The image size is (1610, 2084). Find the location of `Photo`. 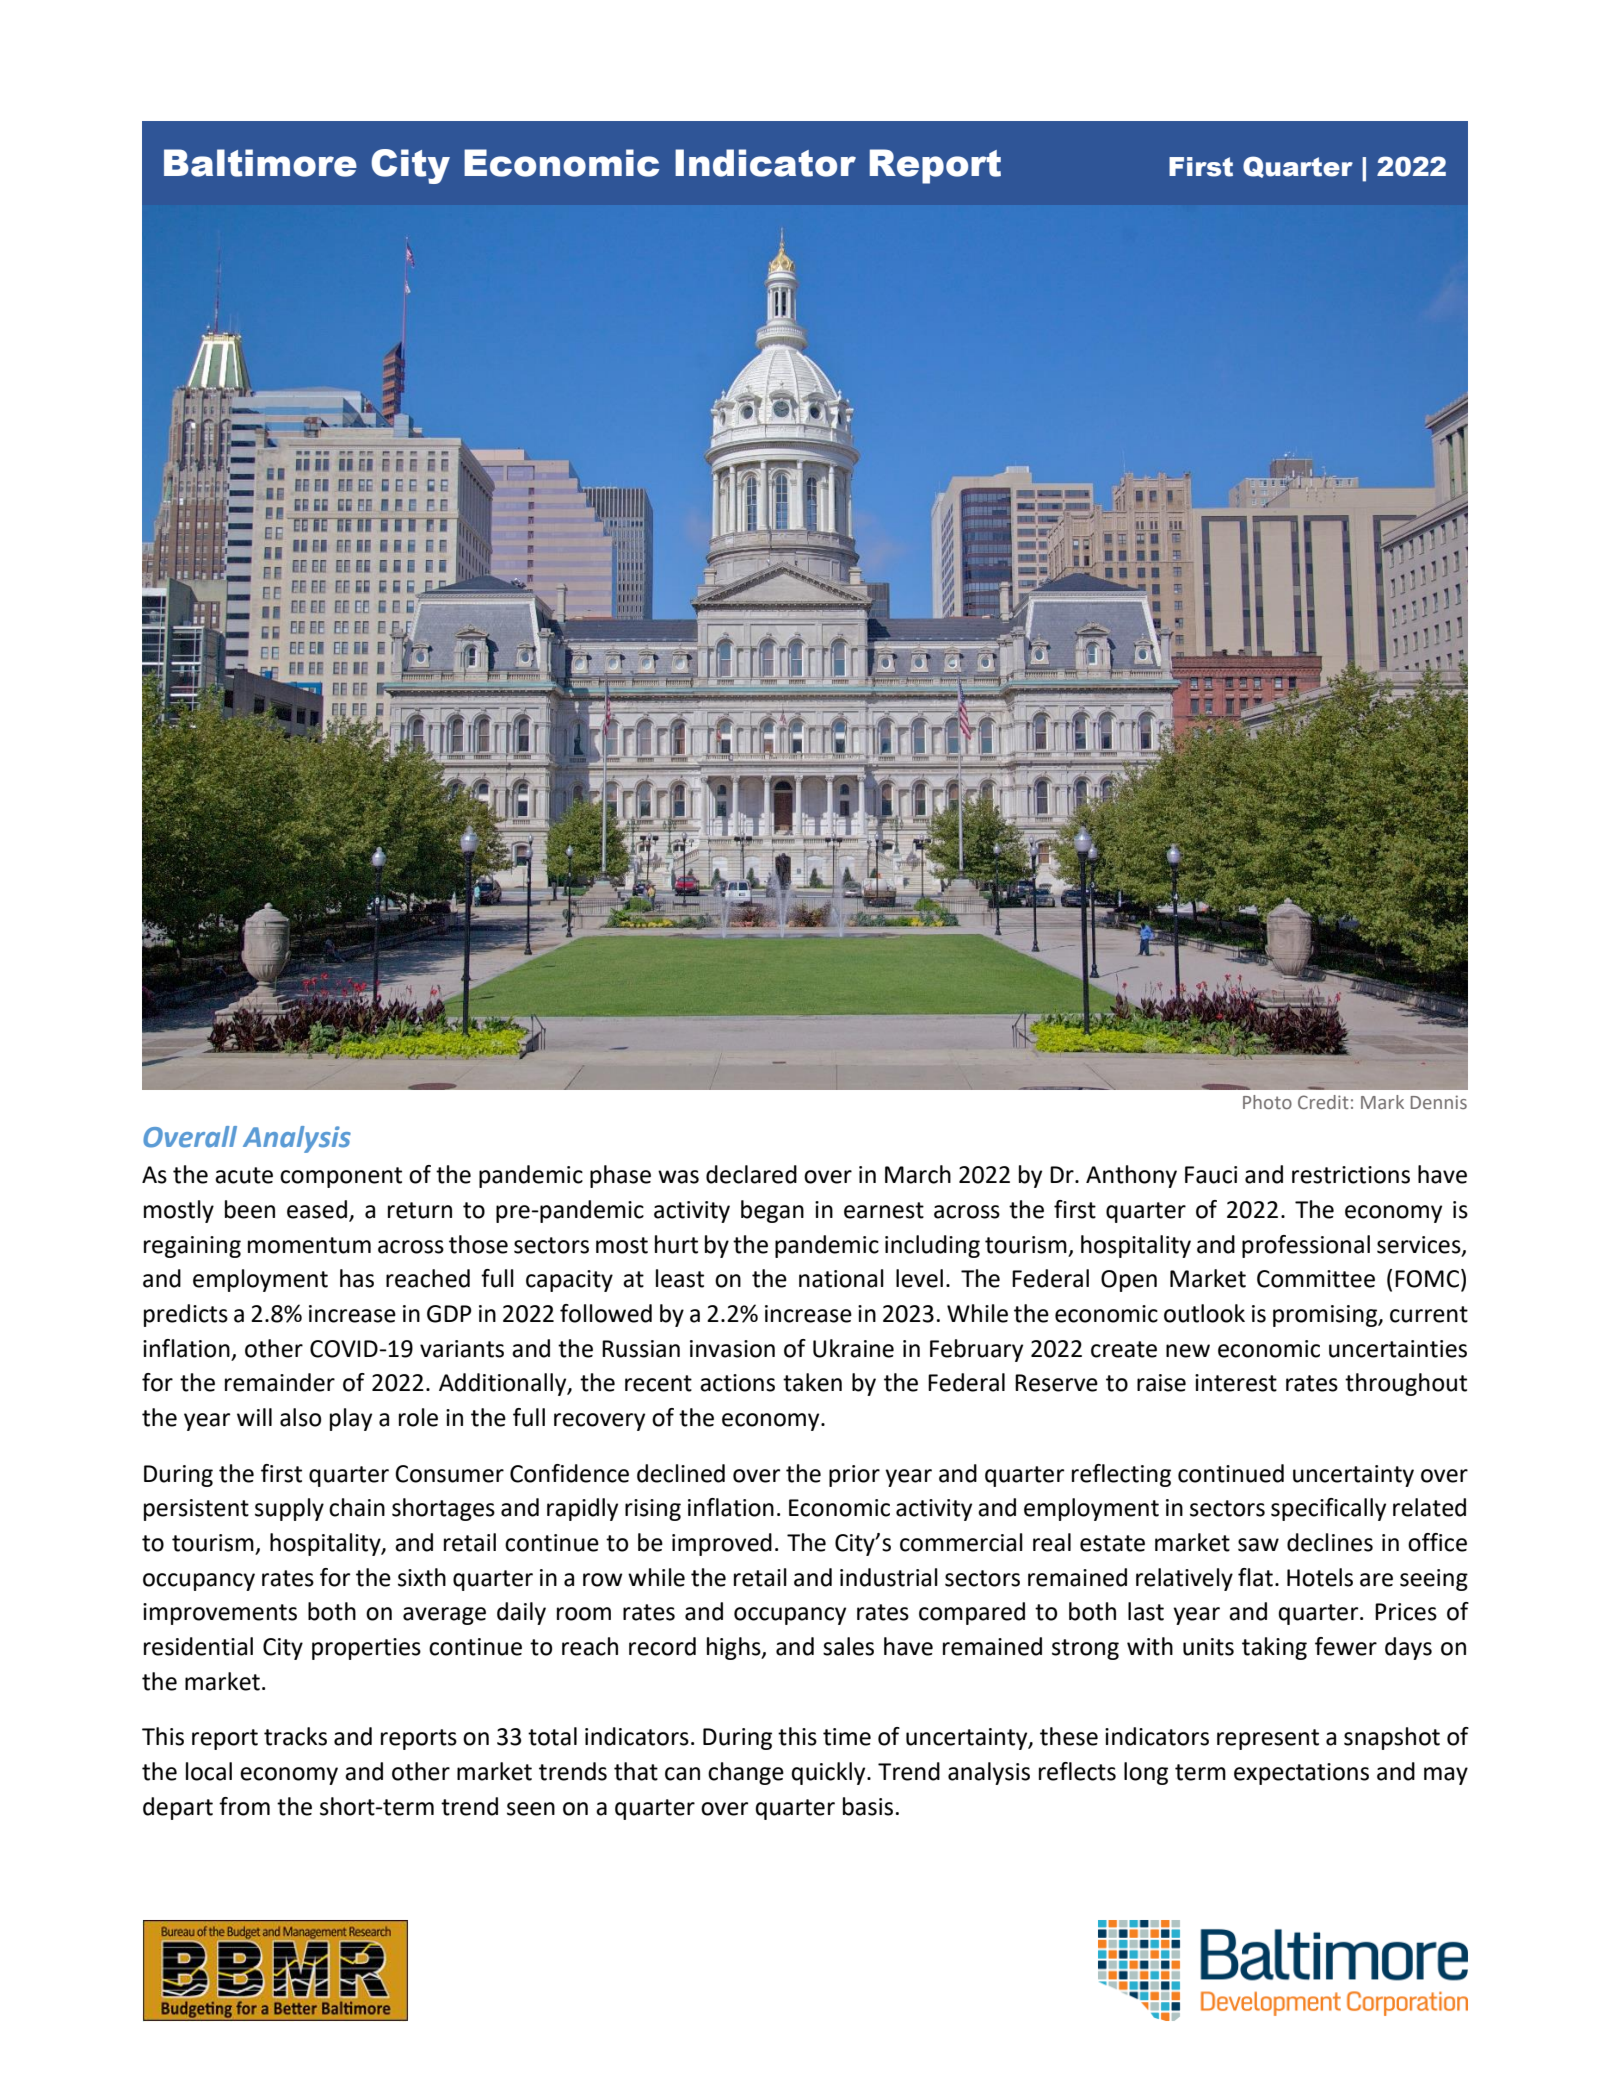

Photo is located at coordinates (1267, 1102).
